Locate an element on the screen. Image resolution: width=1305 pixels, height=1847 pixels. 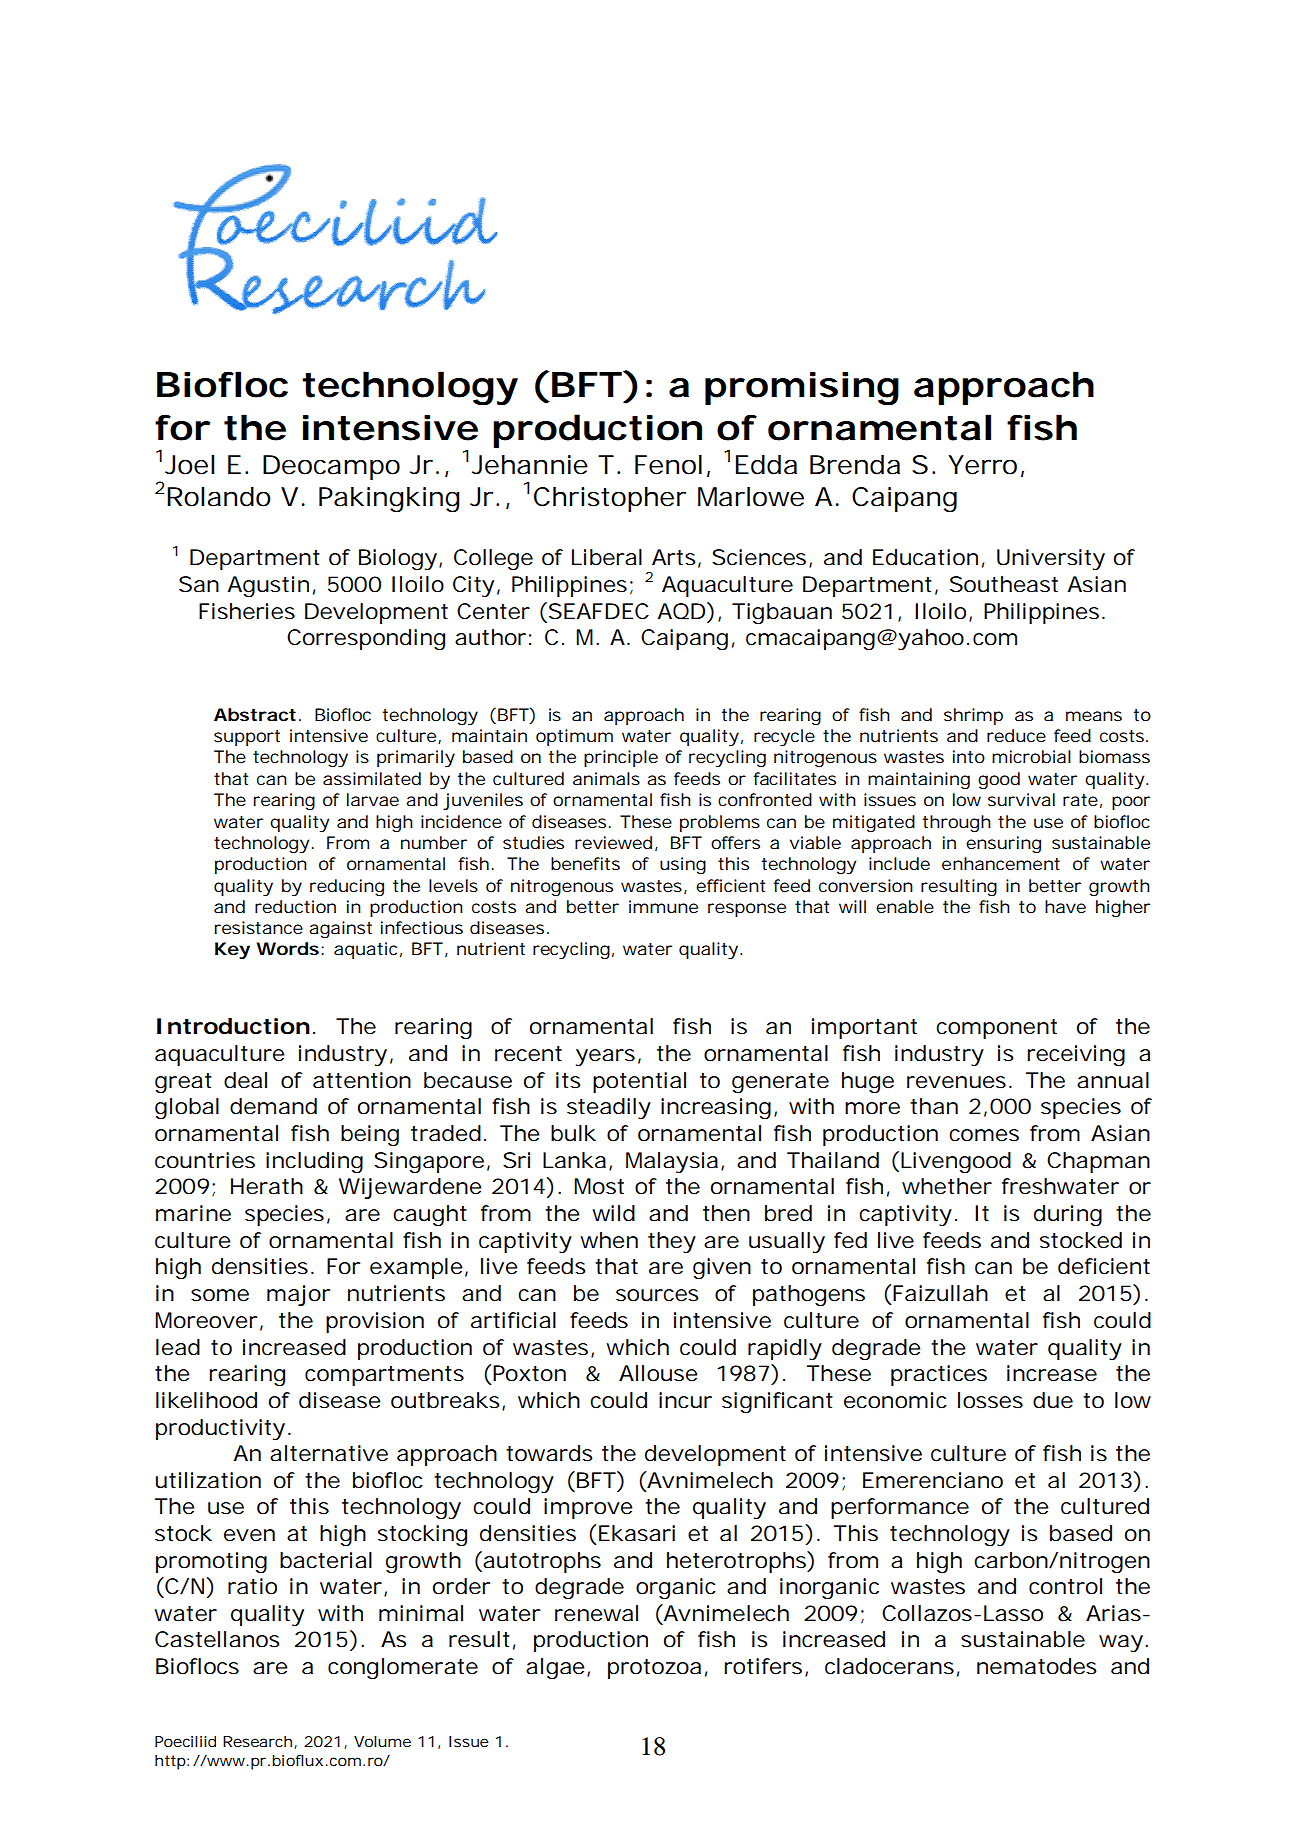
Joel is located at coordinates (189, 465).
